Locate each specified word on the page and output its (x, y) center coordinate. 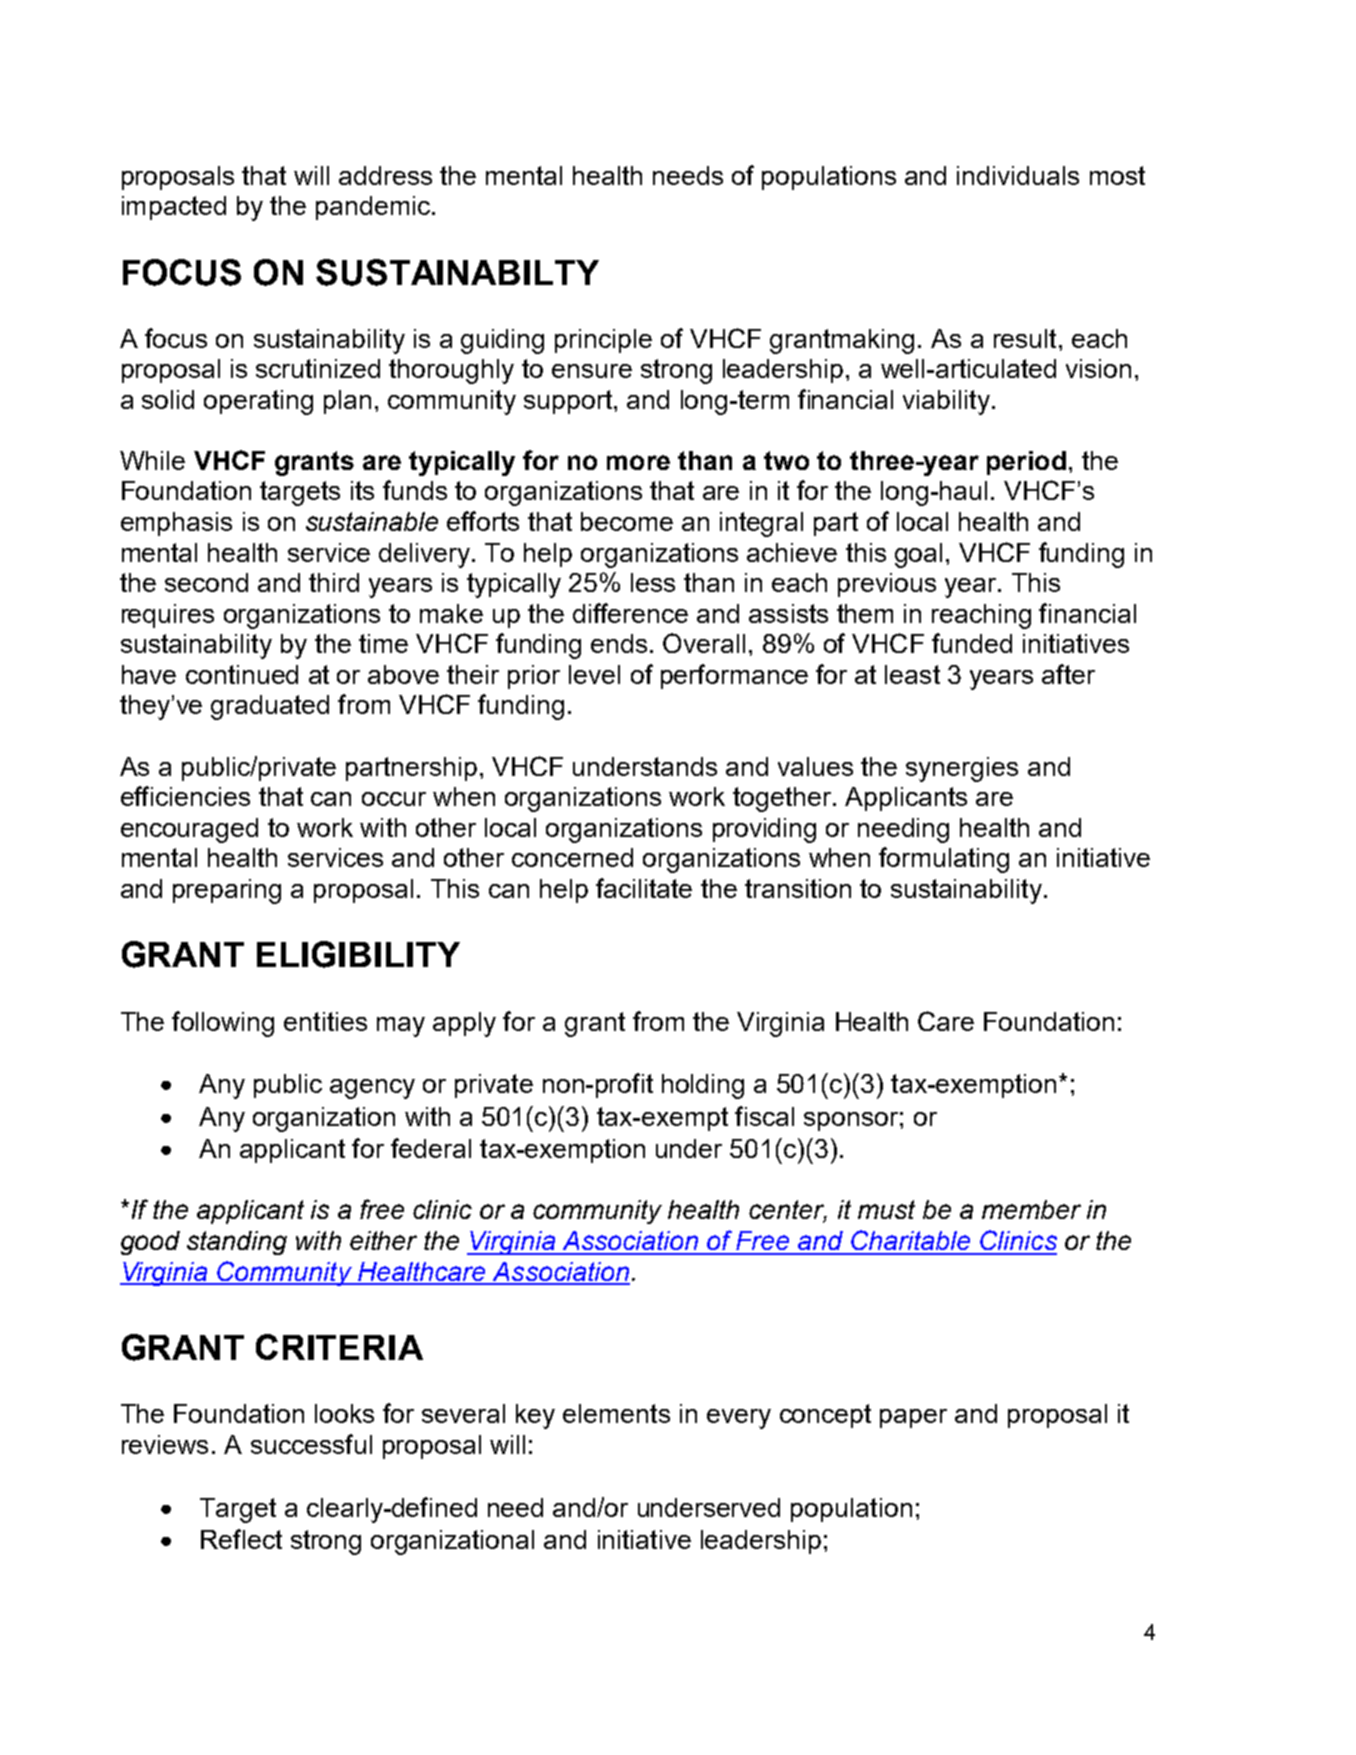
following (223, 1024)
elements (616, 1413)
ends (619, 643)
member (1031, 1209)
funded (972, 643)
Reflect (241, 1539)
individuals (1018, 175)
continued (242, 674)
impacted (174, 208)
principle (603, 341)
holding (703, 1086)
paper (913, 1418)
